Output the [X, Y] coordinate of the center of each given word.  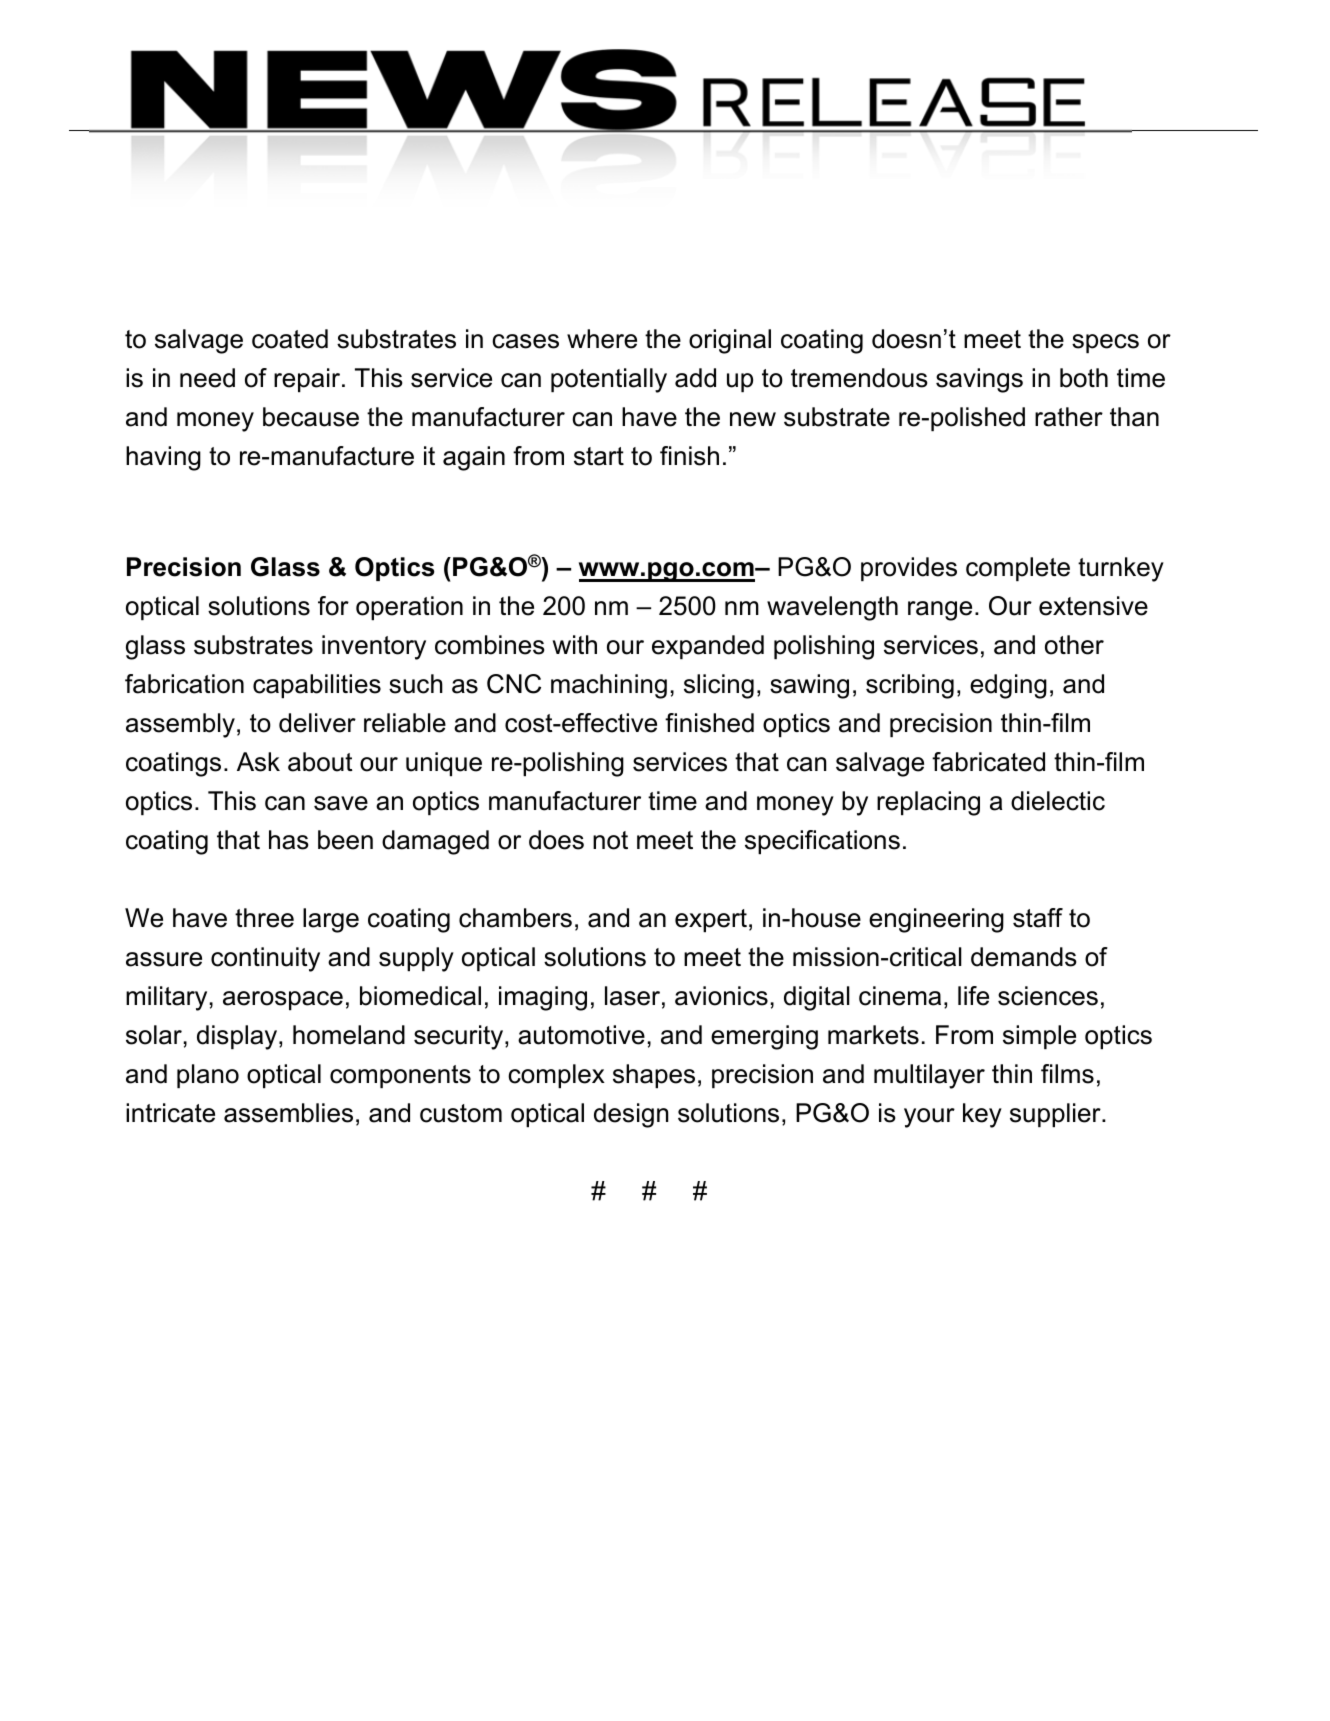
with [575, 644]
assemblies [288, 1113]
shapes [654, 1076]
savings [979, 380]
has [289, 840]
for [333, 606]
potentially [609, 380]
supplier [1056, 1115]
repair [308, 380]
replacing [928, 803]
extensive [1093, 606]
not [610, 840]
